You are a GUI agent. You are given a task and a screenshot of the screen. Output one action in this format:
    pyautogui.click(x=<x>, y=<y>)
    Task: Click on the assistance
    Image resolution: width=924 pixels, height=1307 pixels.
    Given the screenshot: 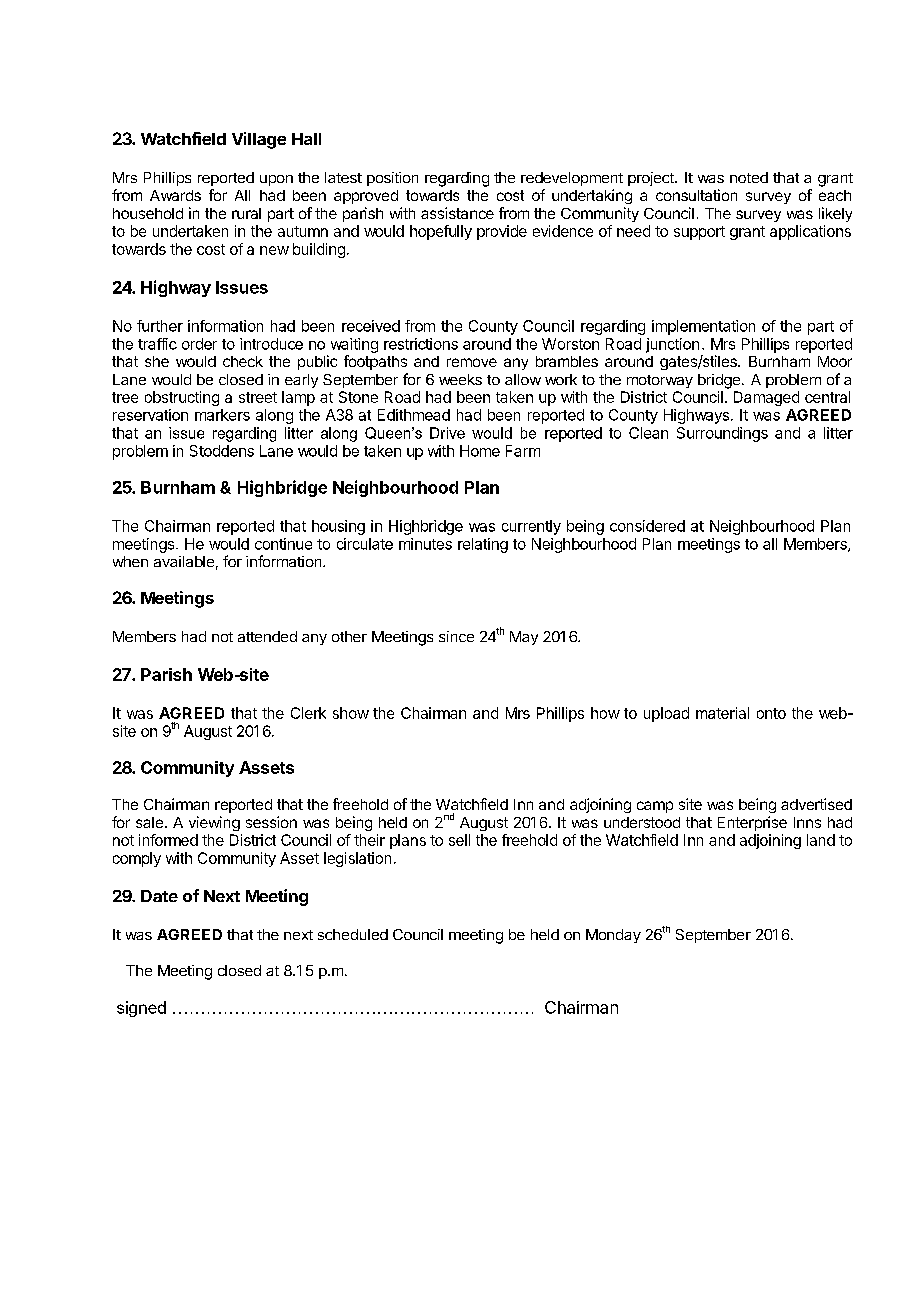 What is the action you would take?
    pyautogui.click(x=457, y=213)
